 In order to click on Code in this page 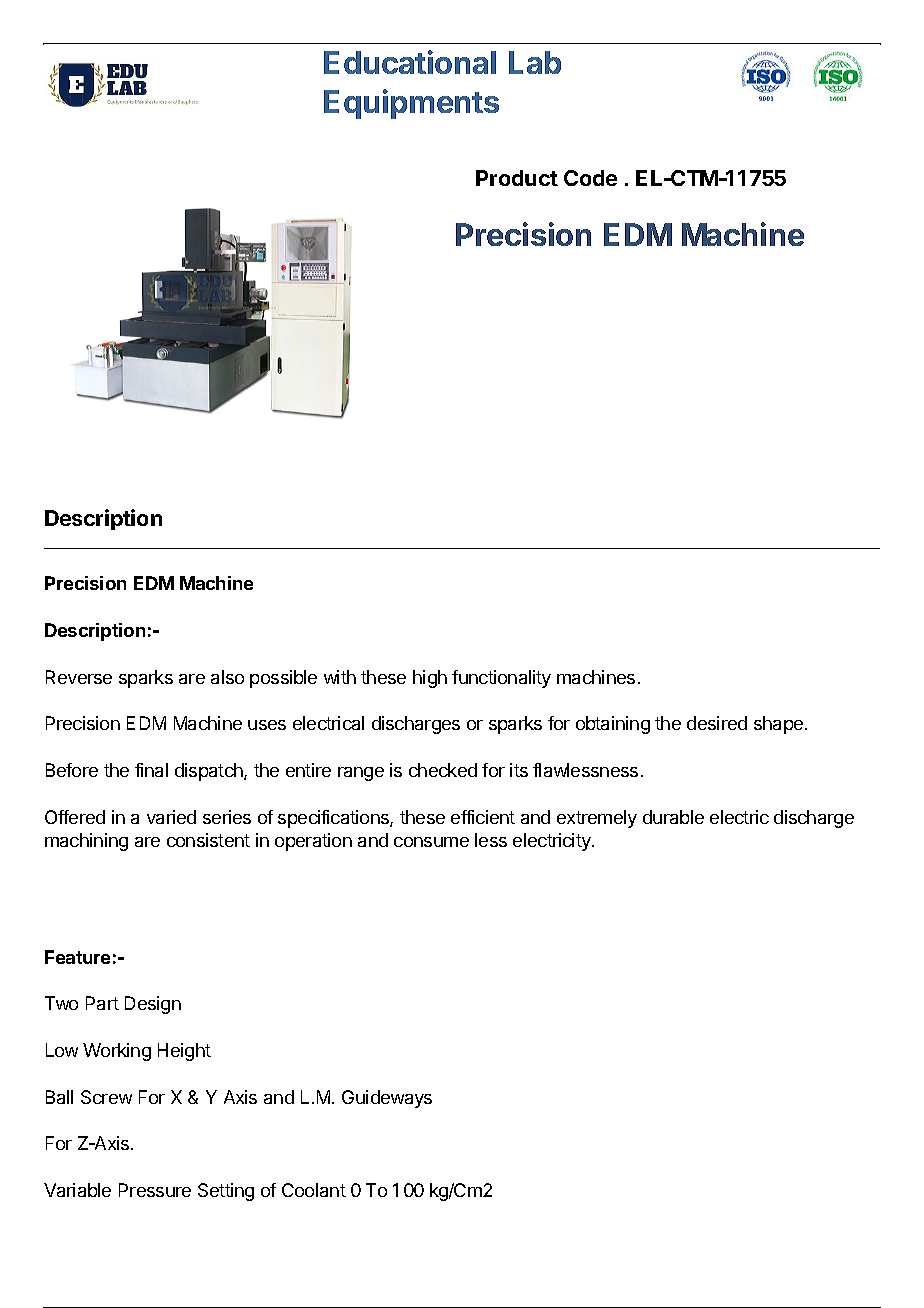, I will do `click(590, 178)`.
